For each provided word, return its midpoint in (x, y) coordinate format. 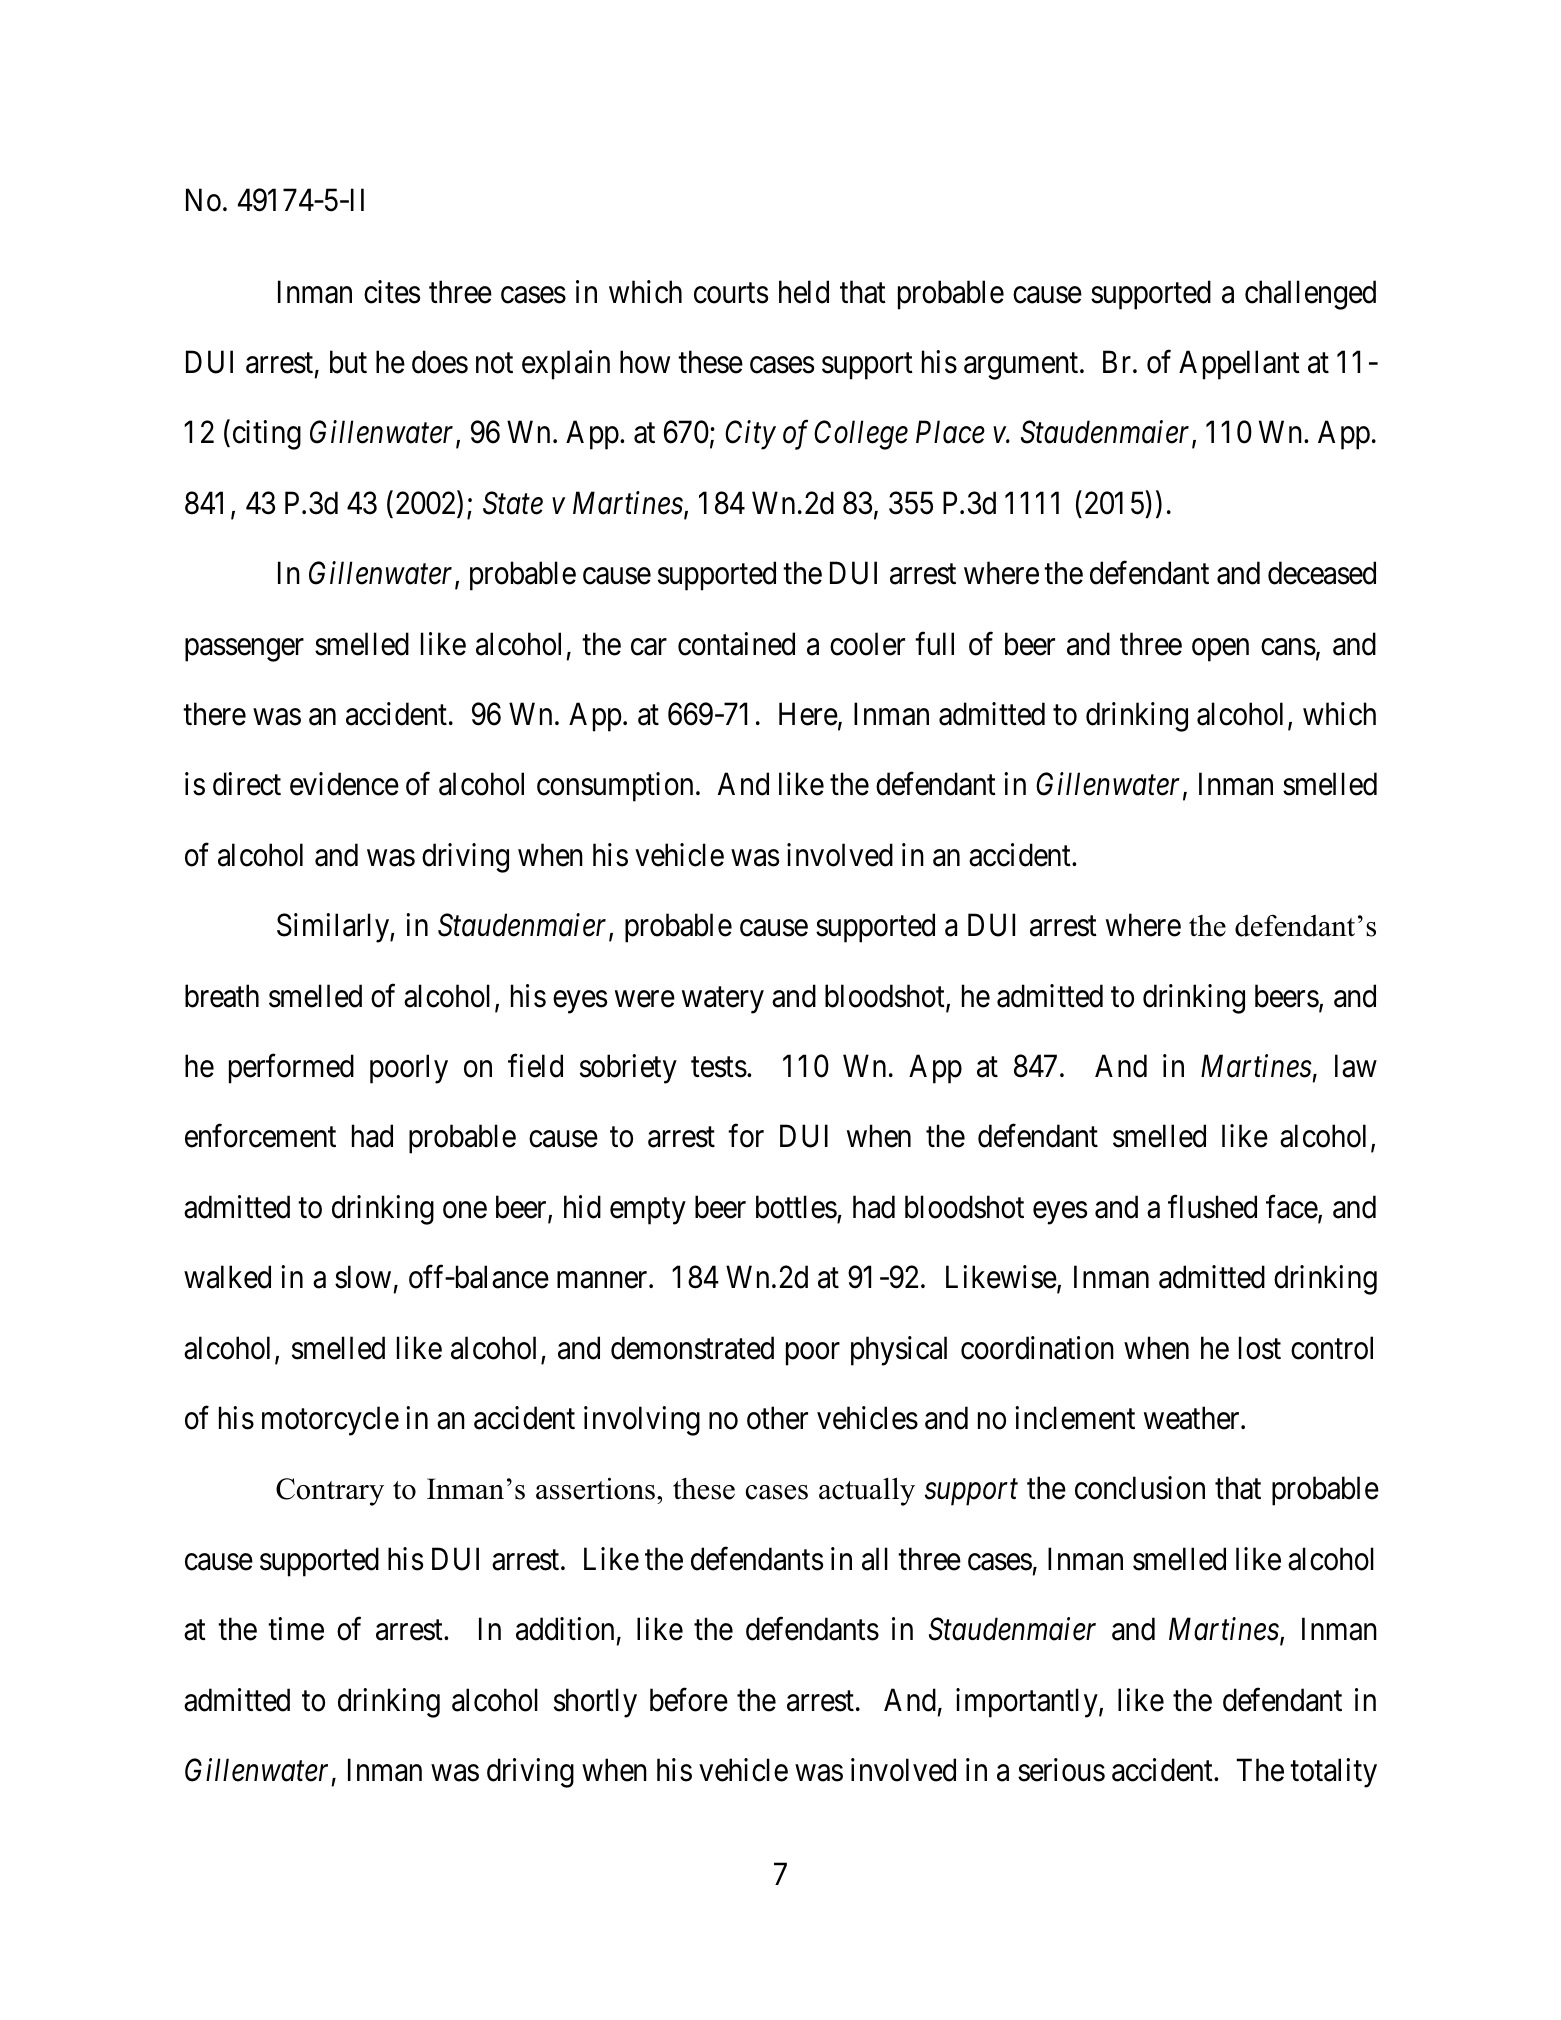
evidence (344, 784)
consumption (615, 787)
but (348, 362)
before (689, 1700)
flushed (1212, 1207)
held (804, 292)
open (1220, 650)
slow (363, 1277)
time (296, 1629)
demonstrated (692, 1348)
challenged (1310, 295)
